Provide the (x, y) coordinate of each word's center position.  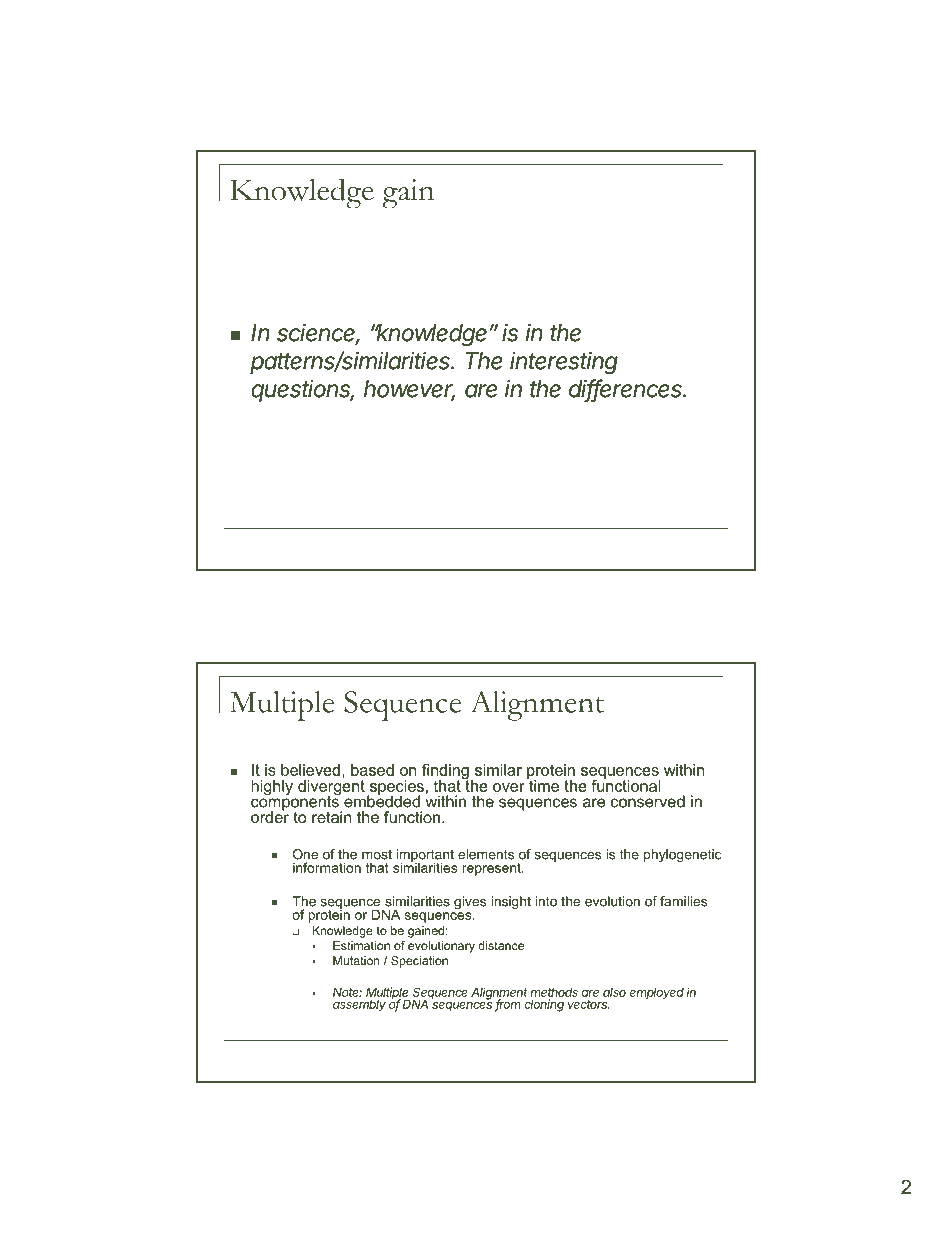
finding (445, 773)
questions (303, 391)
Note (347, 992)
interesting (564, 363)
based (372, 770)
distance (501, 945)
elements (486, 854)
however (409, 390)
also (614, 992)
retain (332, 817)
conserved (648, 801)
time (543, 784)
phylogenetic (682, 855)
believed (310, 770)
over (509, 787)
